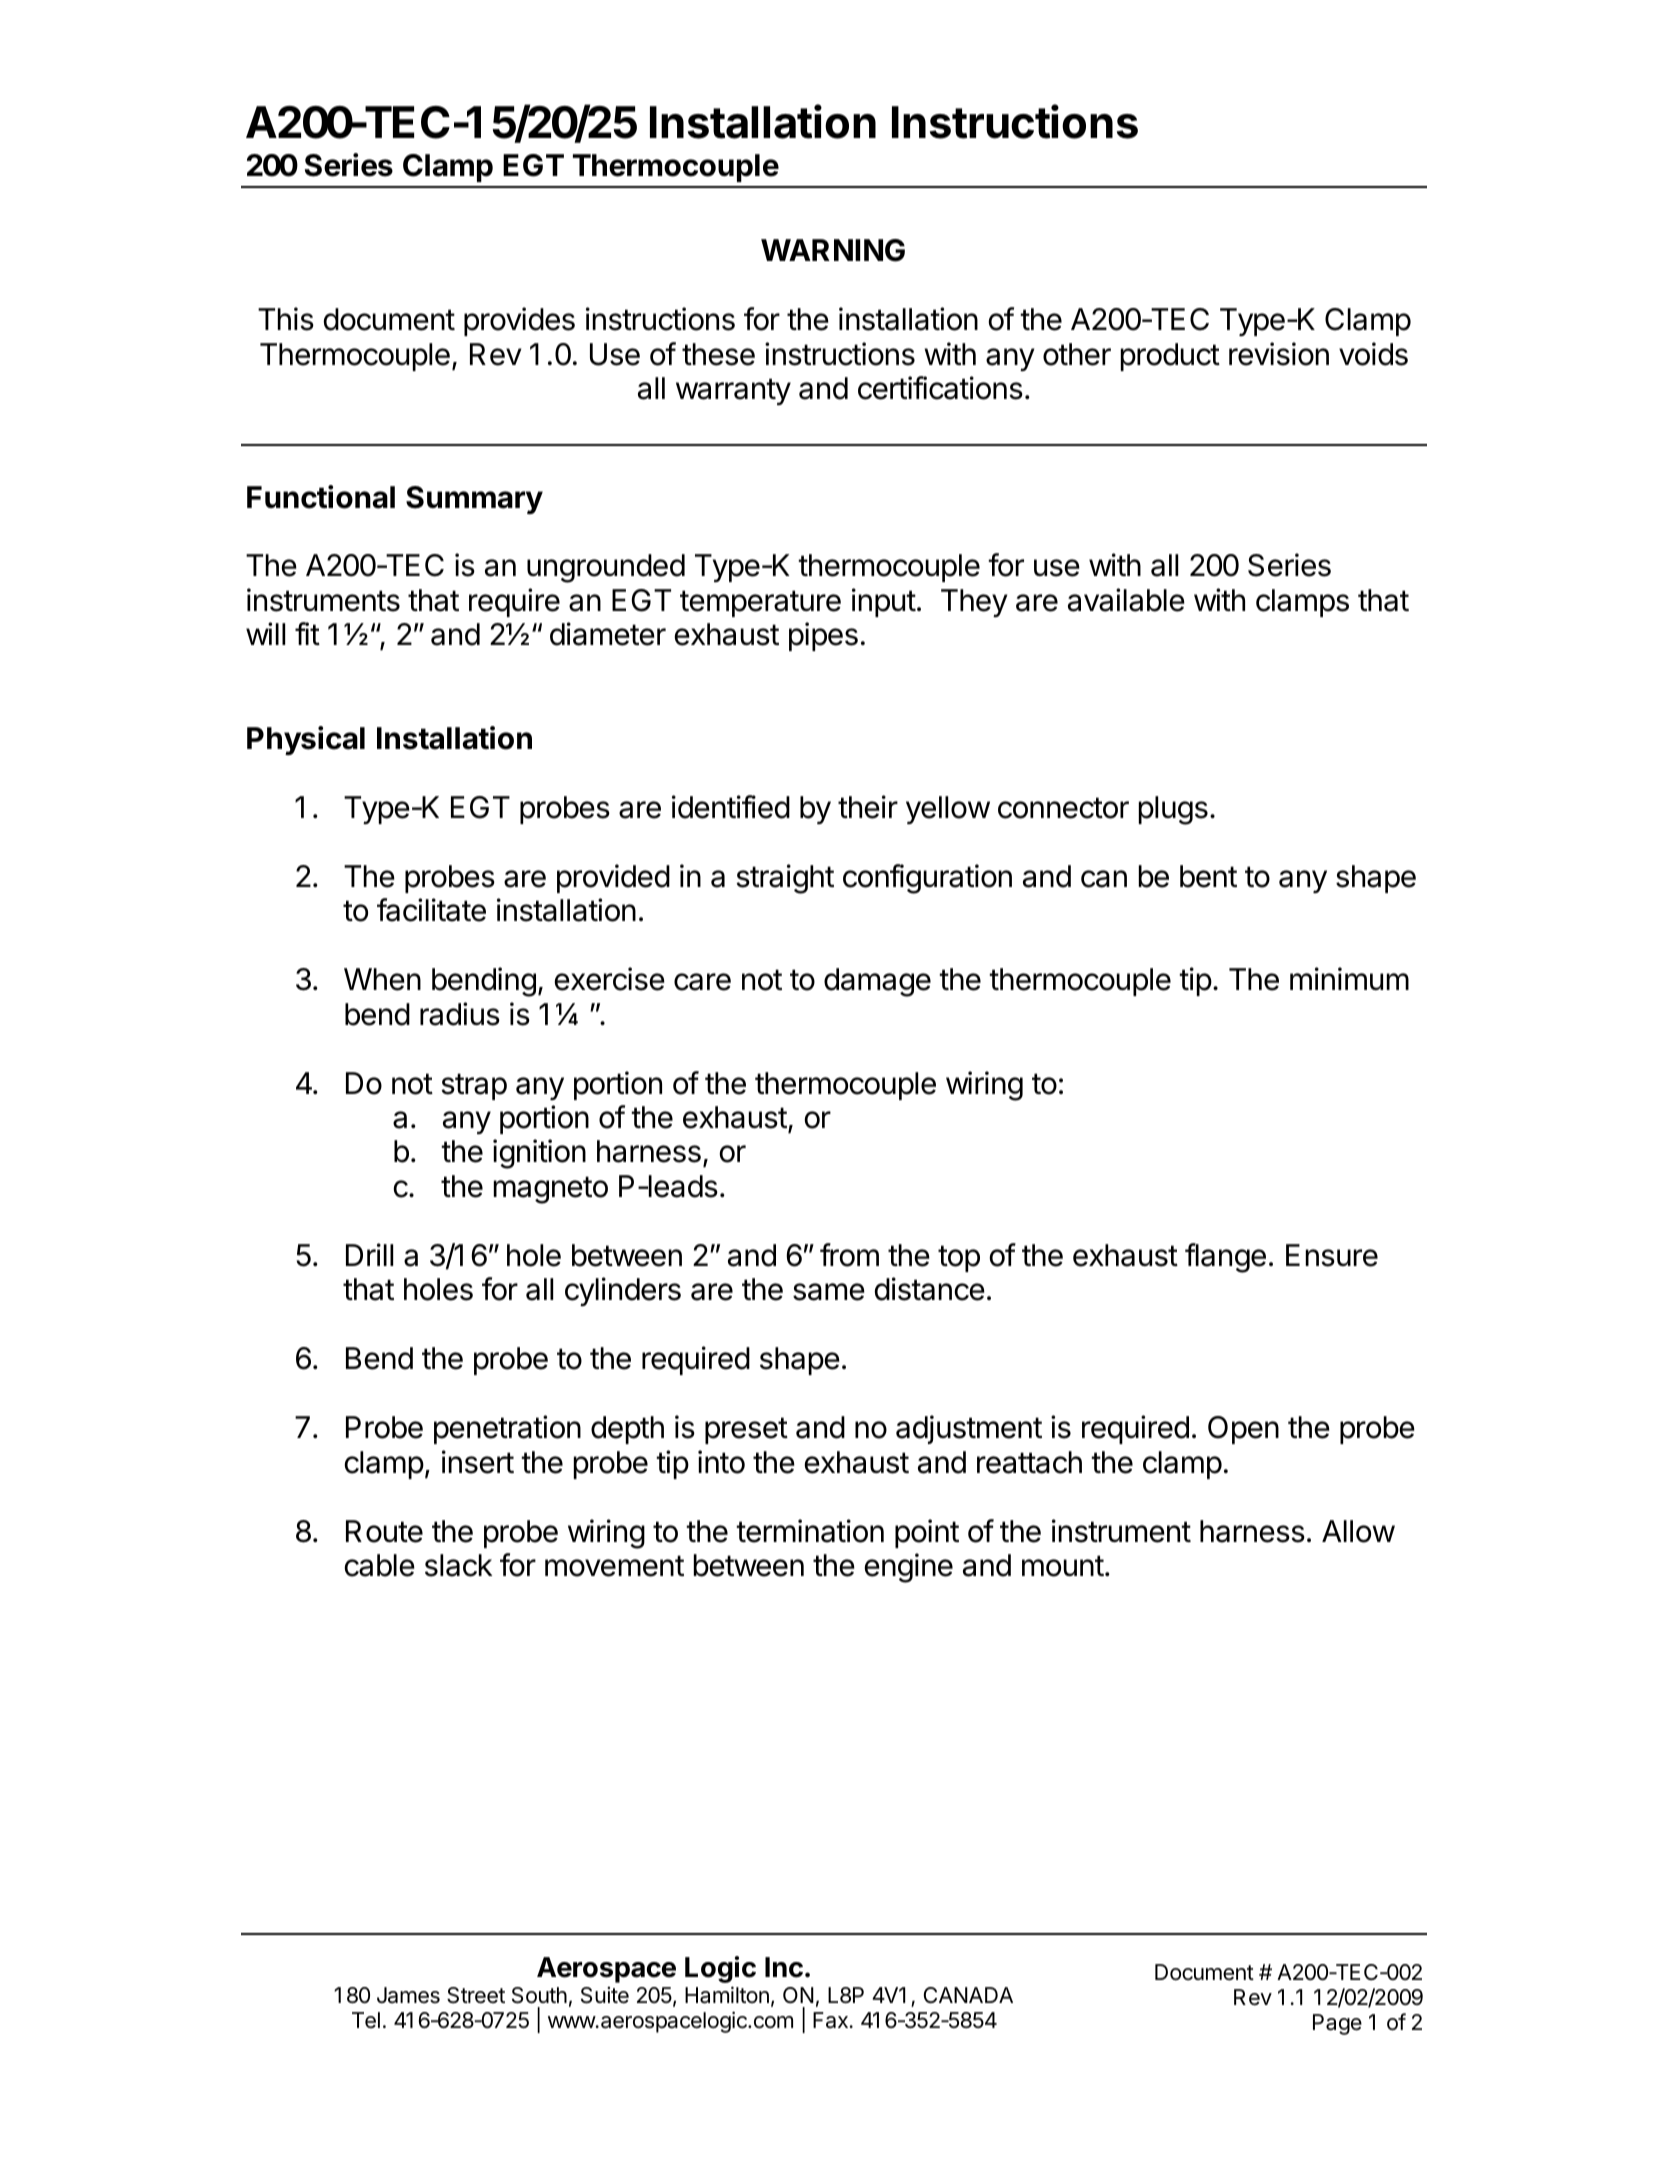  What do you see at coordinates (1225, 1258) in the screenshot?
I see `flange` at bounding box center [1225, 1258].
